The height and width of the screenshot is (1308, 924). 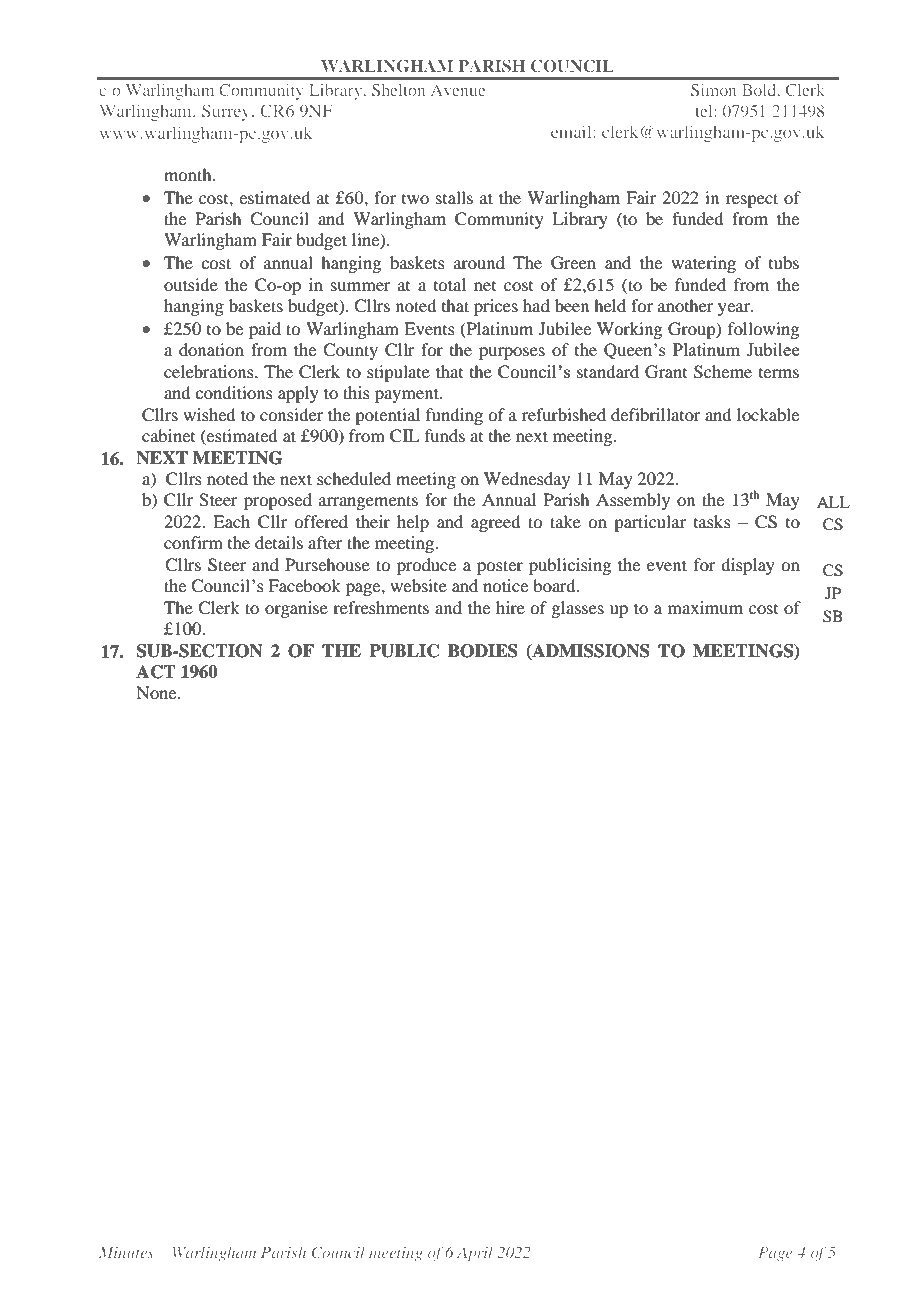 What do you see at coordinates (458, 90) in the screenshot?
I see `Avenue` at bounding box center [458, 90].
